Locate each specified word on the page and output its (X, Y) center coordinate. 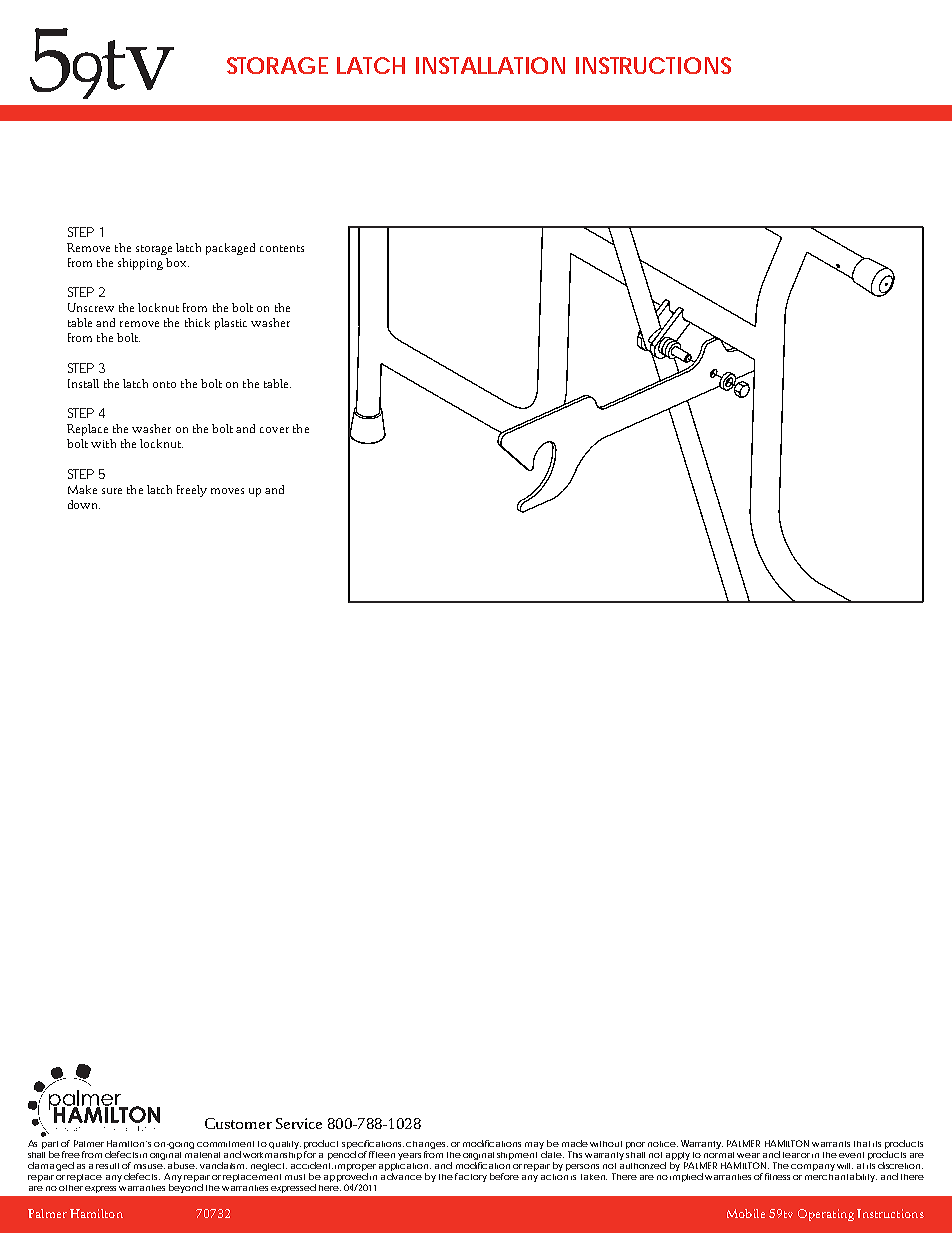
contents (282, 248)
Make (82, 489)
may (536, 1147)
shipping (140, 264)
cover (274, 430)
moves (227, 491)
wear (748, 1155)
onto (164, 384)
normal (719, 1155)
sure (112, 491)
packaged (230, 249)
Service (299, 1123)
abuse (182, 1165)
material (202, 1155)
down (84, 504)
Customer (238, 1123)
